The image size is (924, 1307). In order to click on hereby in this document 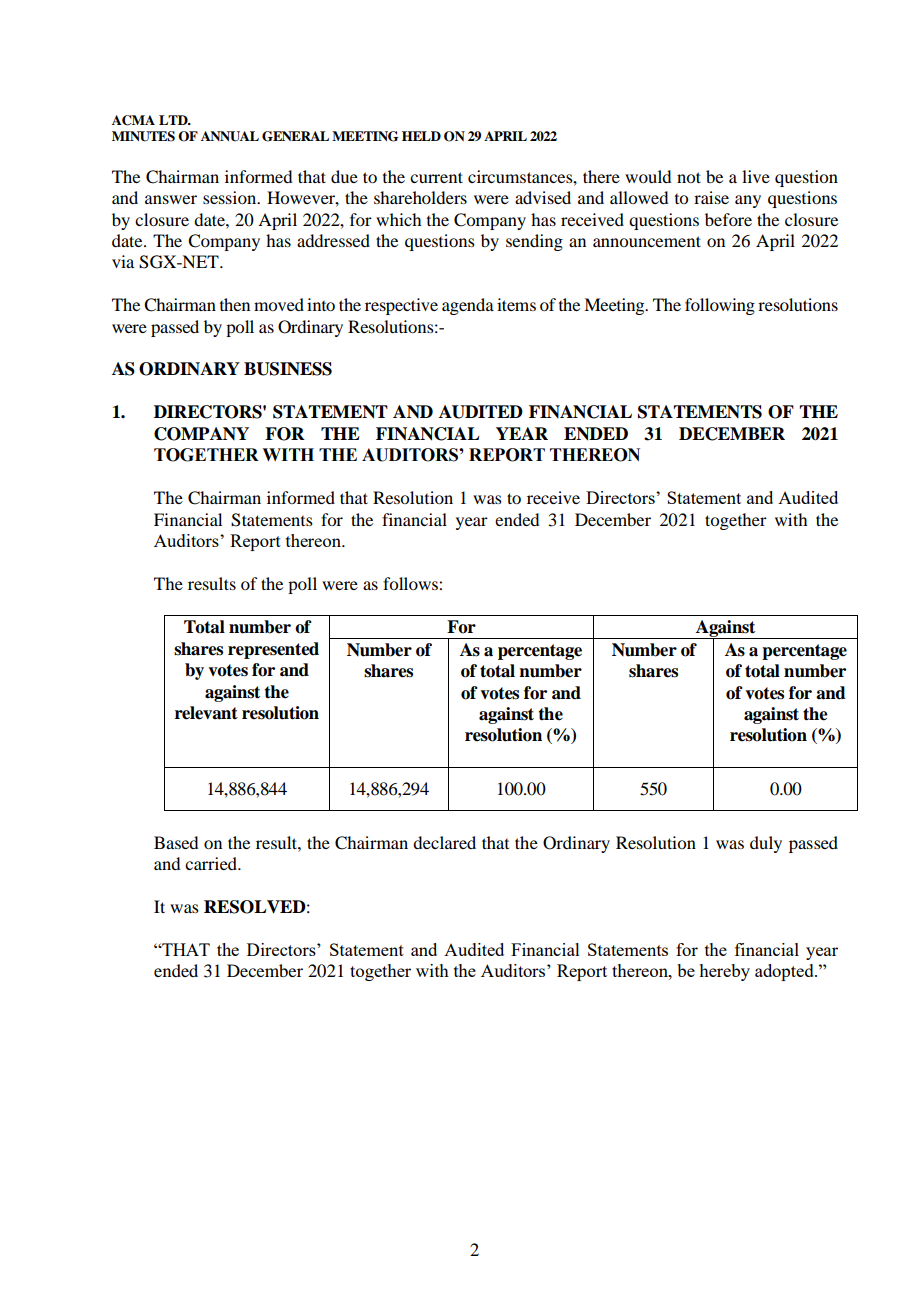, I will do `click(724, 972)`.
